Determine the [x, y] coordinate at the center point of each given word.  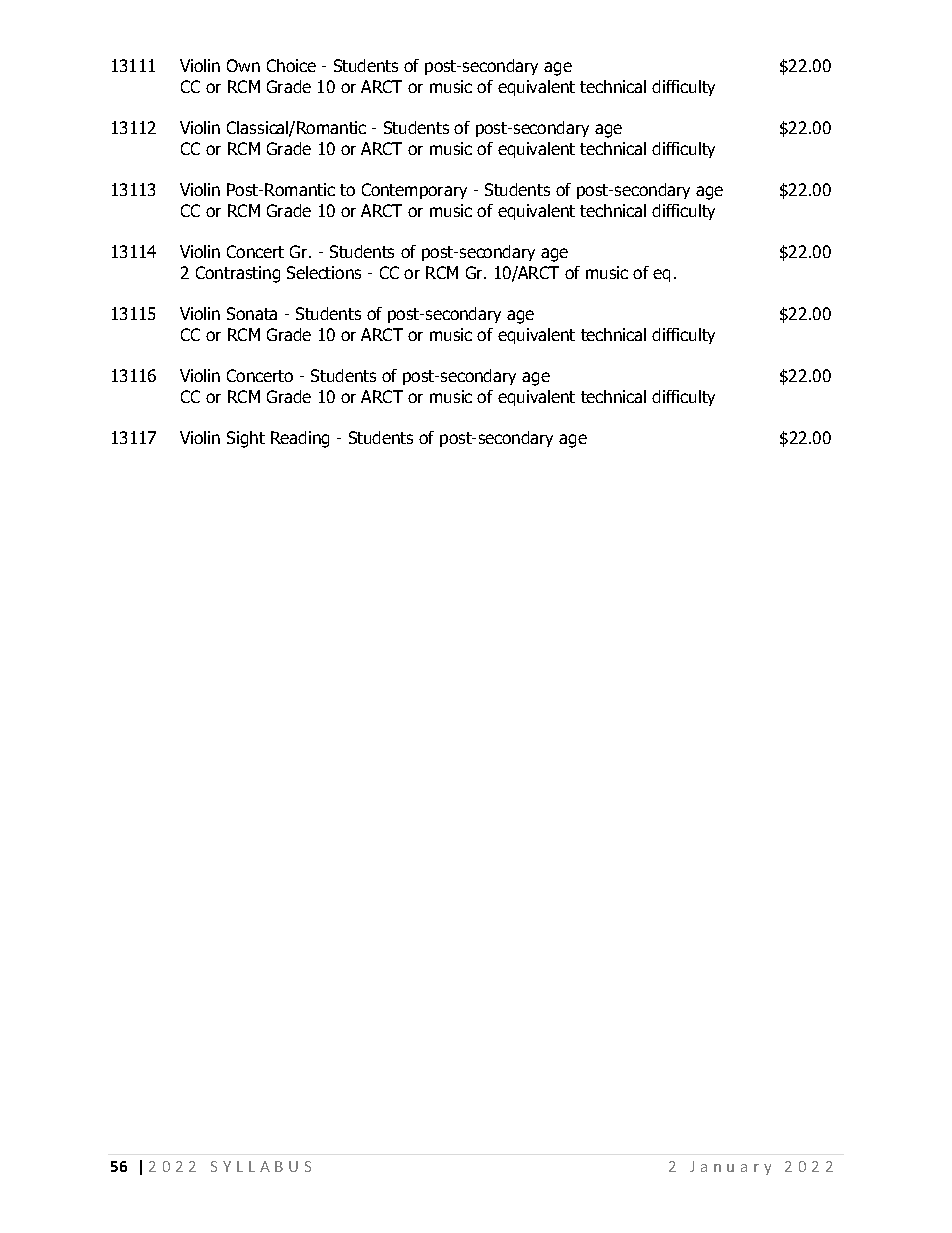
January [730, 1168]
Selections [324, 272]
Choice [291, 65]
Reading [300, 439]
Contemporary [414, 191]
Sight [246, 439]
